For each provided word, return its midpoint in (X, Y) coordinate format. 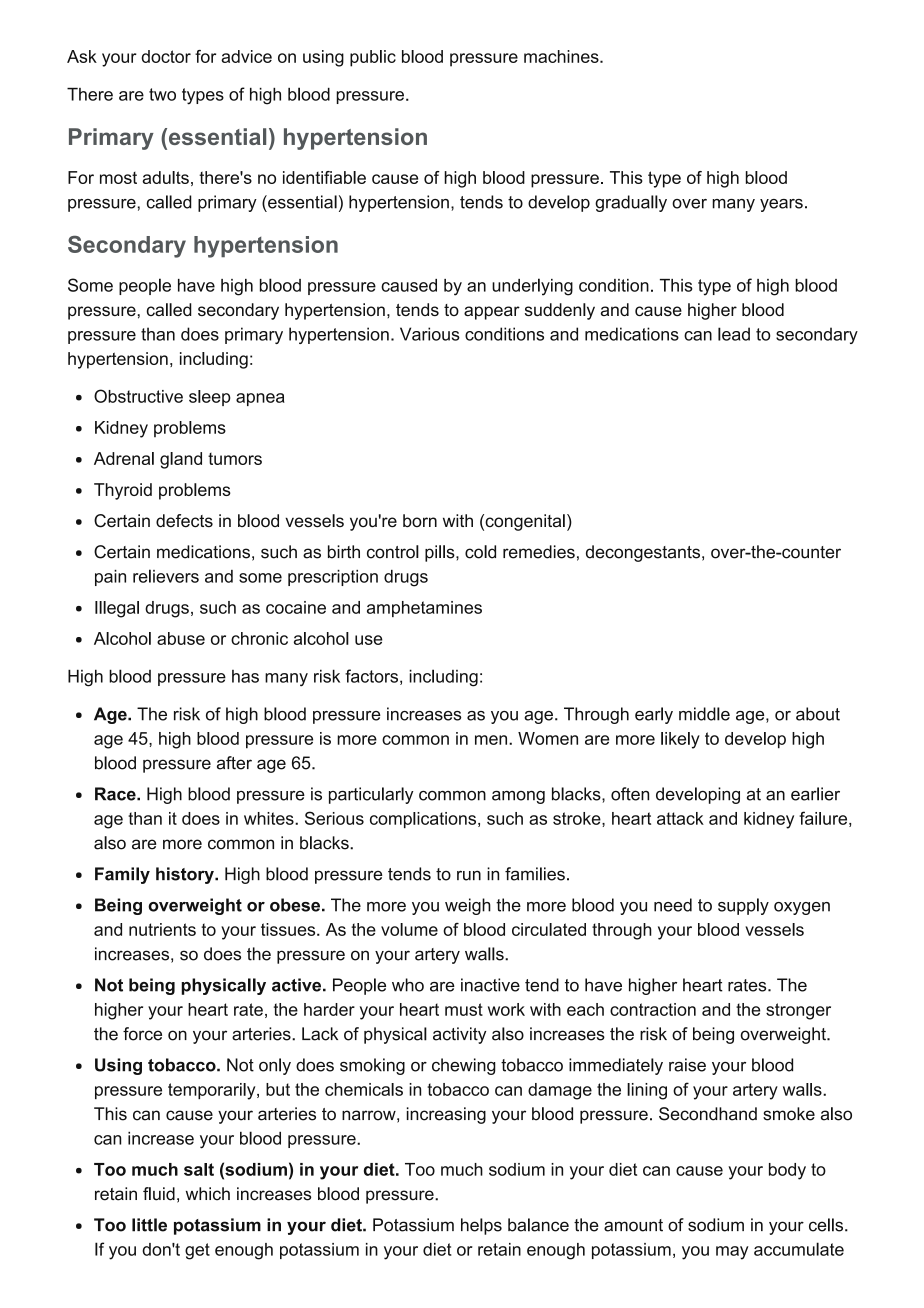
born (420, 520)
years (781, 205)
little (149, 1225)
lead (734, 334)
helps (481, 1226)
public (373, 58)
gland (181, 460)
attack (680, 818)
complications (424, 820)
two (162, 94)
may (732, 1253)
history (186, 875)
